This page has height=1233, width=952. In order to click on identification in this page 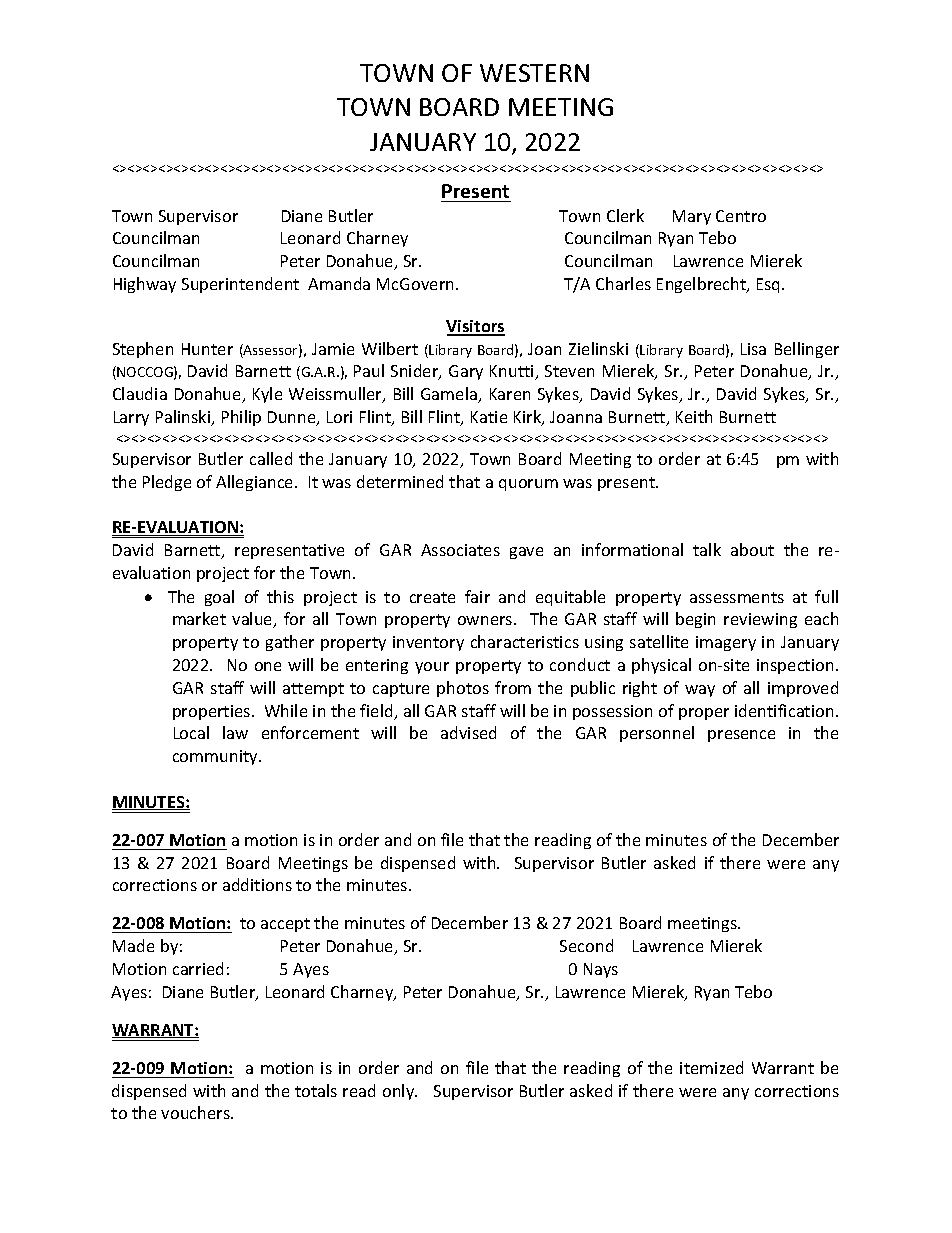, I will do `click(784, 710)`.
